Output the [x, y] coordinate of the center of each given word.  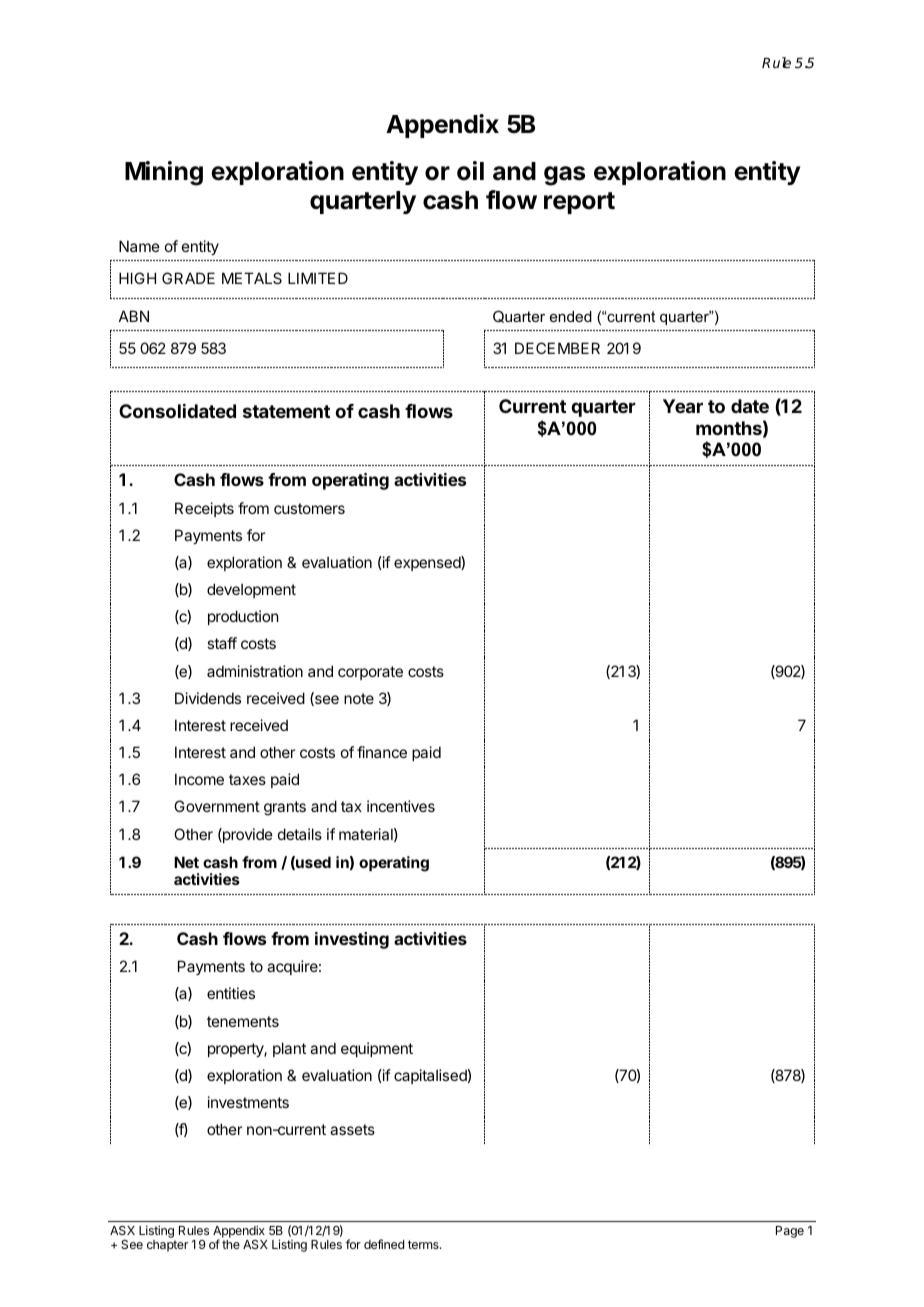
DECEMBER [557, 348]
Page [790, 1232]
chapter [167, 1246]
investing [352, 940]
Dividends [208, 698]
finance [382, 752]
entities [231, 993]
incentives [401, 806]
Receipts [204, 509]
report [579, 203]
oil [470, 171]
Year [683, 406]
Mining [164, 173]
